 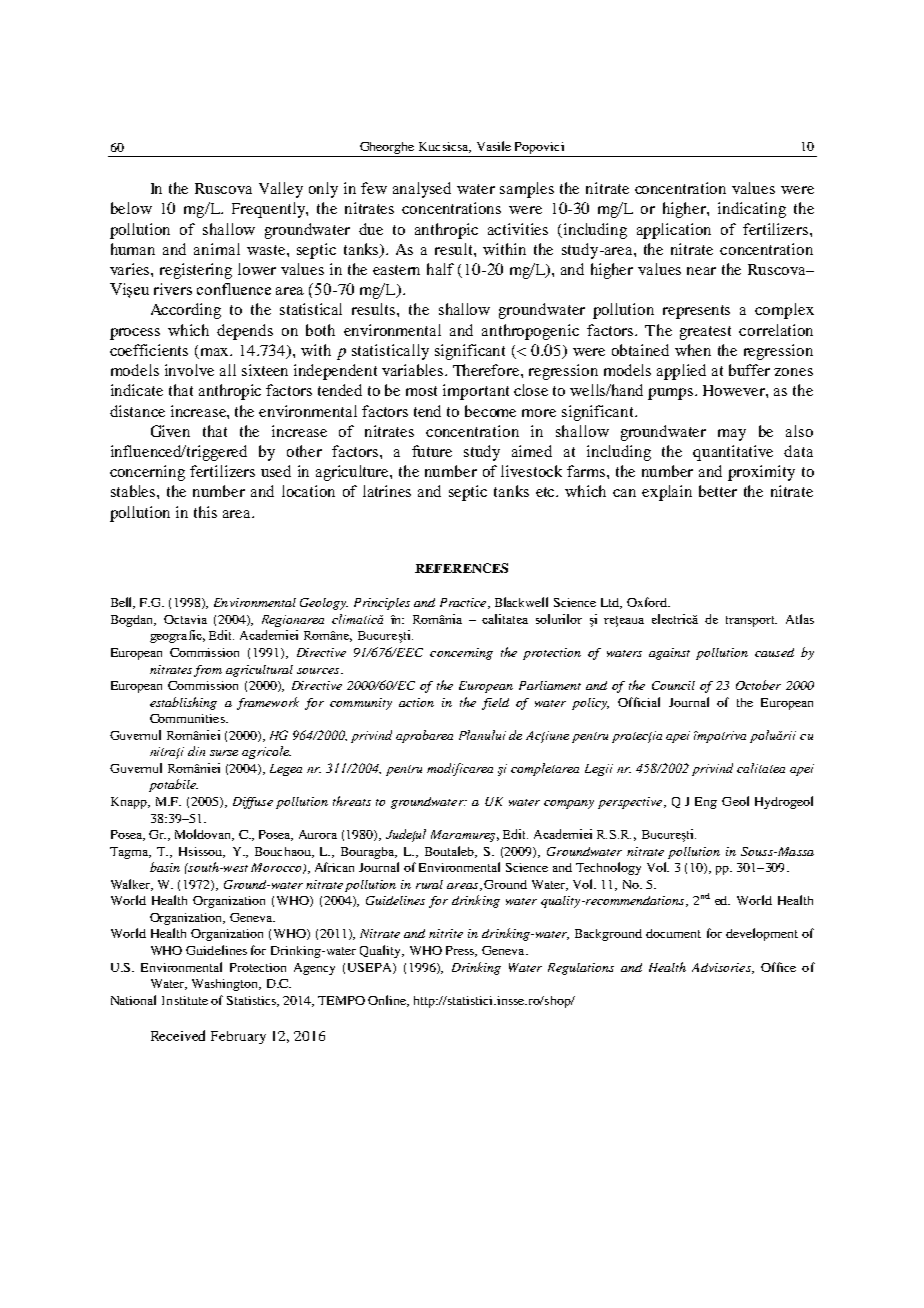 I want to click on Institute, so click(x=185, y=1000).
